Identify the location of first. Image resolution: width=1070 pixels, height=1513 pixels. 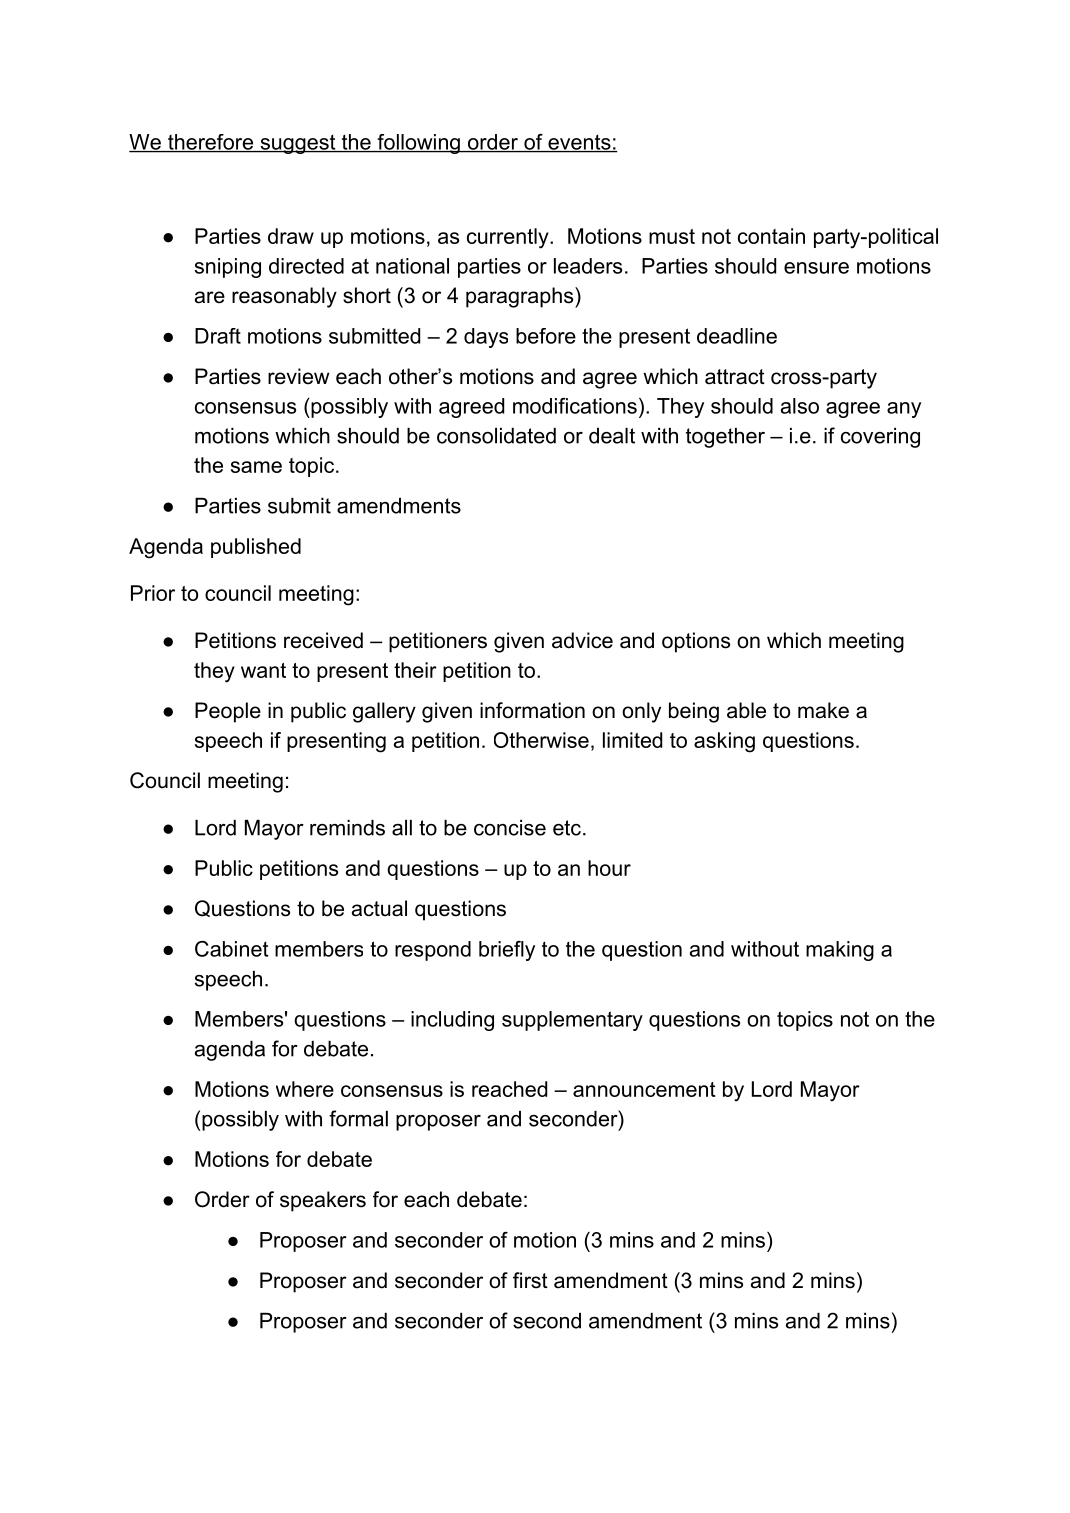
(530, 1280).
